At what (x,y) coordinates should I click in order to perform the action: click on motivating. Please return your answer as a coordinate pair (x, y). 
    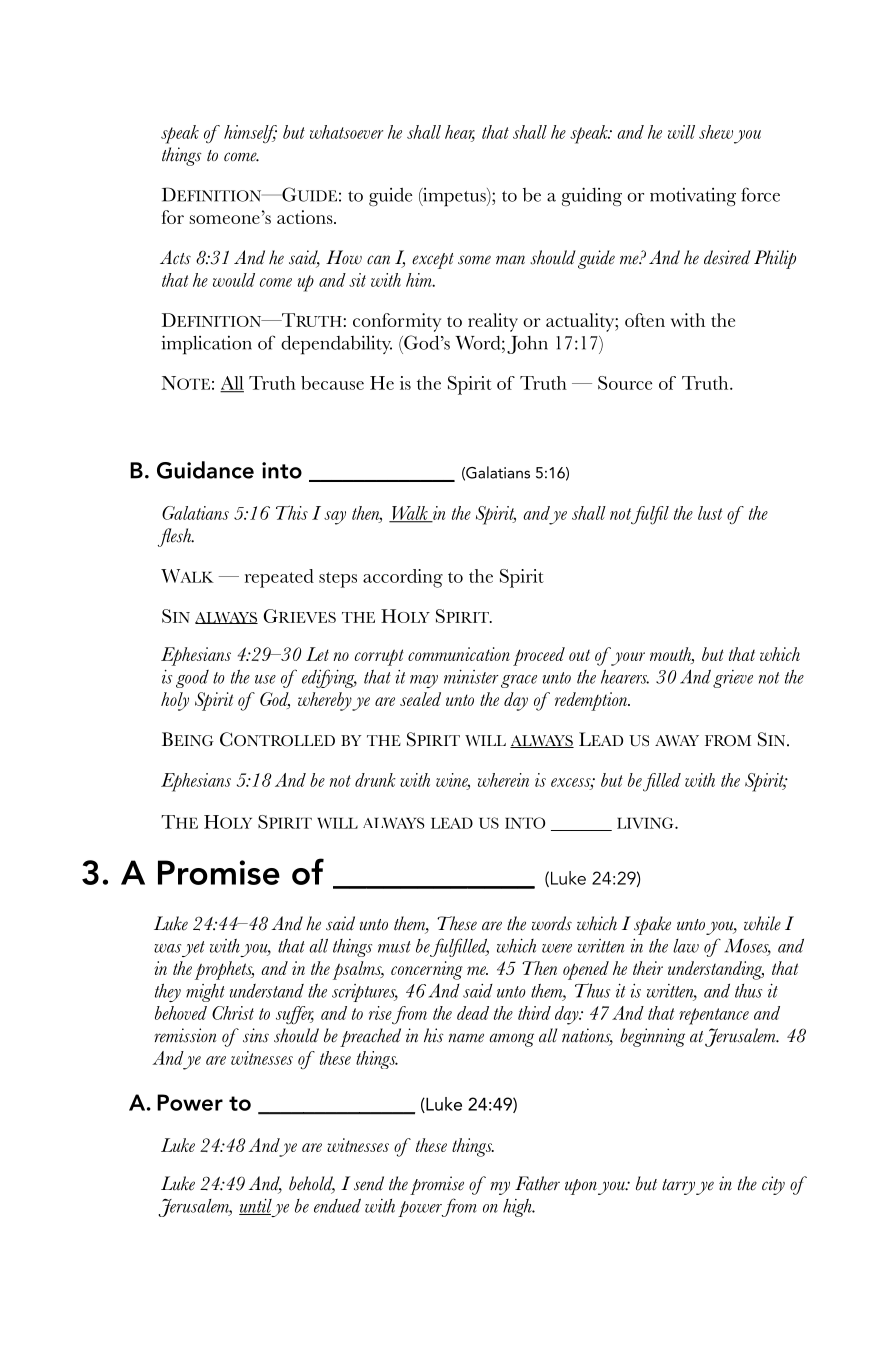
    Looking at the image, I should click on (693, 197).
